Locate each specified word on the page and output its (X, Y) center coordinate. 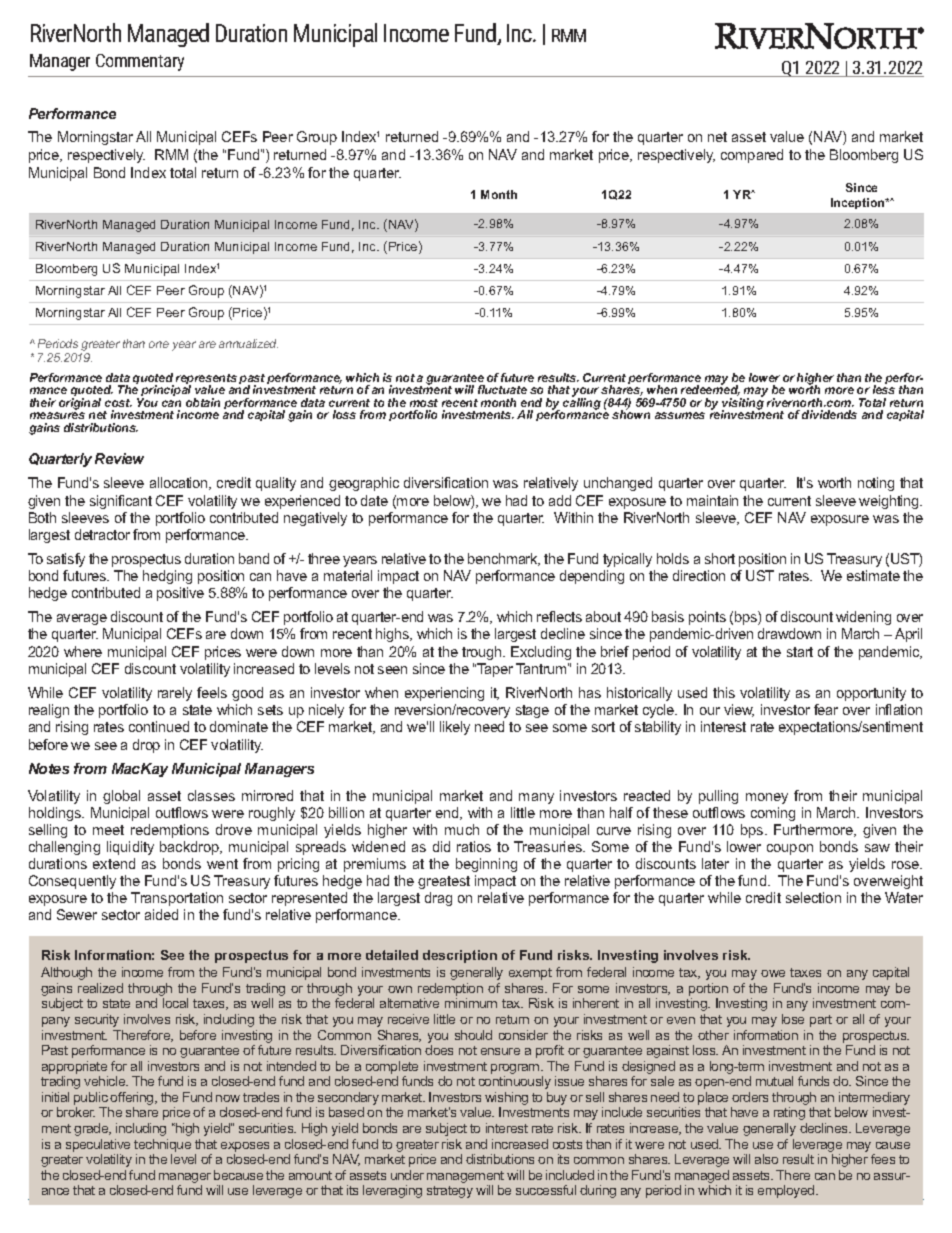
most (424, 403)
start (800, 652)
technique (162, 1145)
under (407, 1175)
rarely (175, 694)
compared (752, 156)
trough (483, 653)
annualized (248, 343)
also (766, 1159)
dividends (829, 414)
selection (813, 897)
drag (438, 899)
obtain (203, 402)
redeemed (710, 389)
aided (161, 914)
